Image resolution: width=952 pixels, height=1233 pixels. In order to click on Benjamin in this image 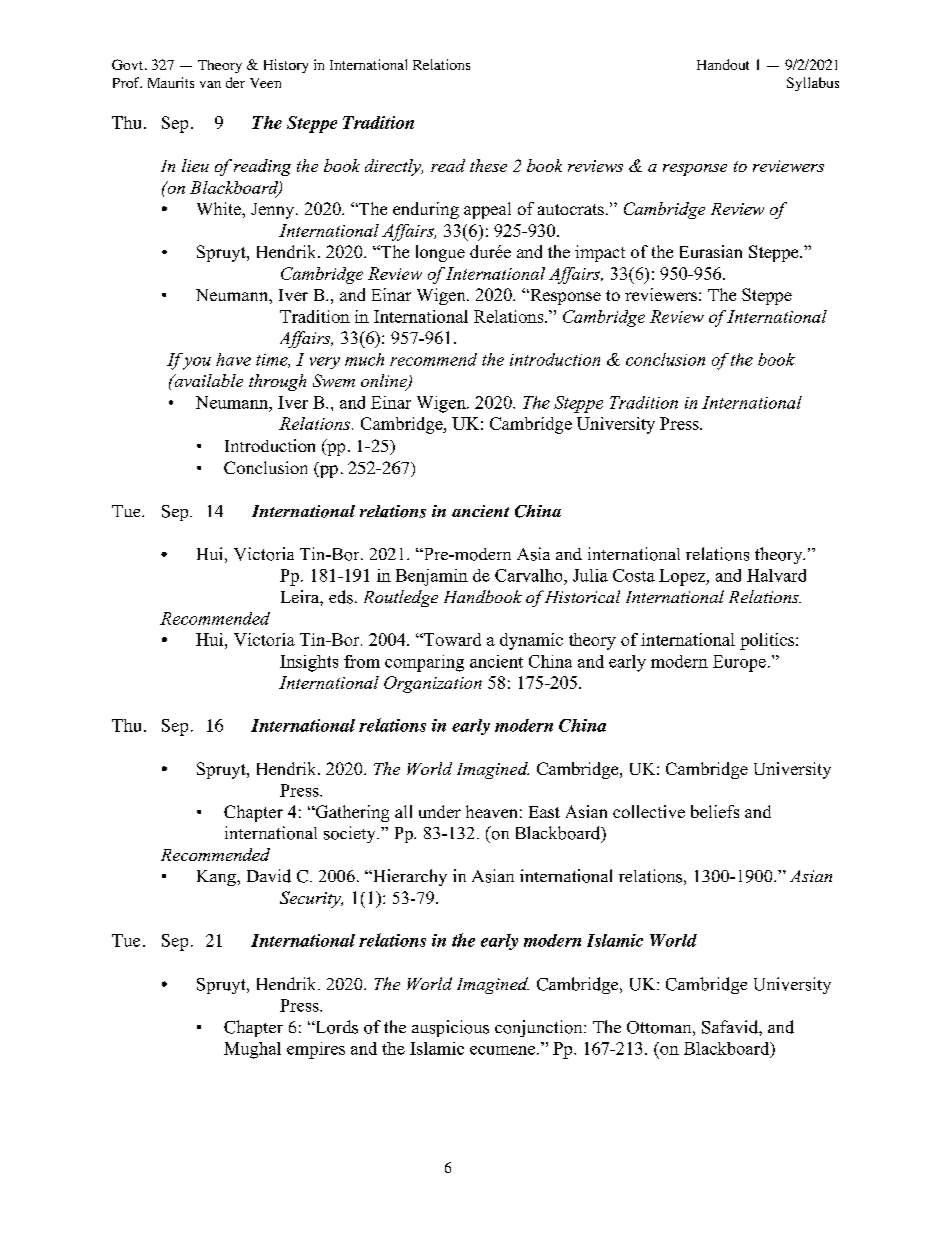, I will do `click(432, 577)`.
